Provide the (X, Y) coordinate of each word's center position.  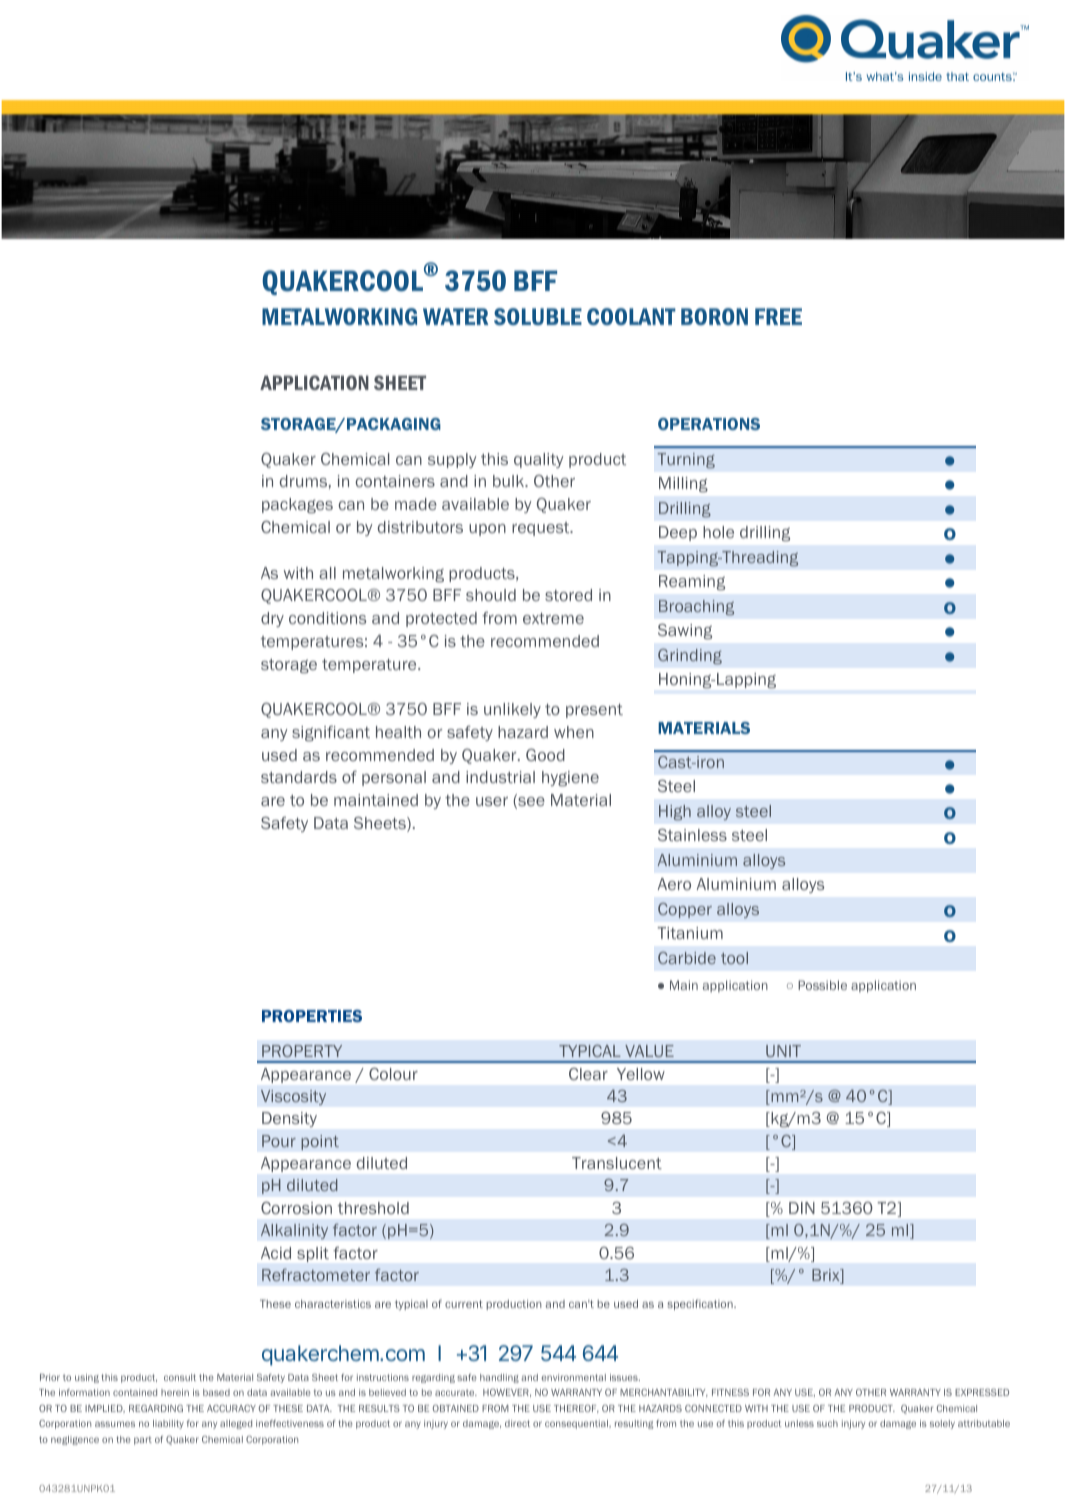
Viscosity (293, 1097)
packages (297, 506)
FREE (778, 316)
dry (272, 619)
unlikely (512, 710)
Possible (822, 985)
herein (175, 1392)
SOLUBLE (538, 316)
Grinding (690, 657)
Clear (588, 1074)
